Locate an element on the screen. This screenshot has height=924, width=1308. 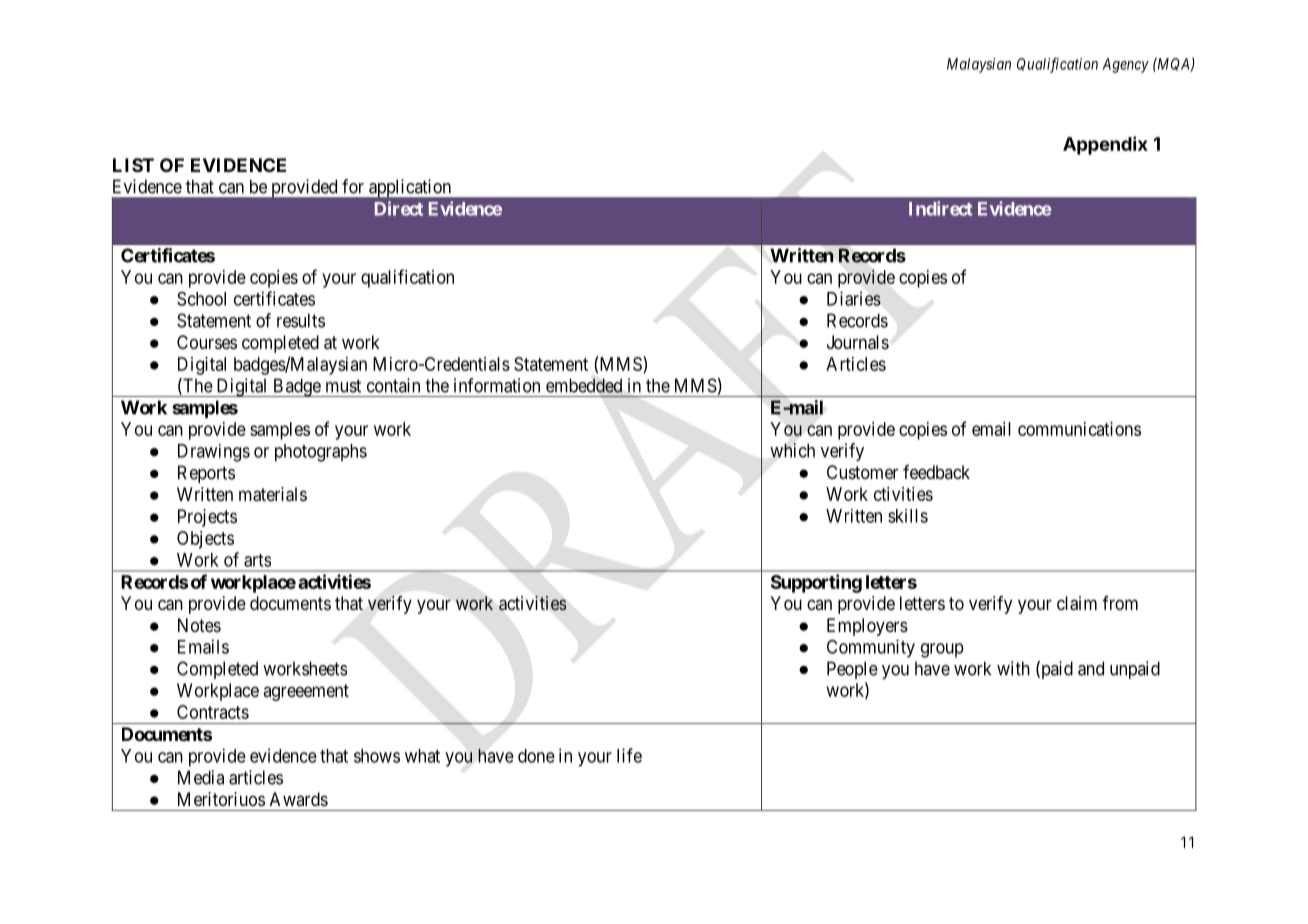
communications is located at coordinates (1079, 429).
